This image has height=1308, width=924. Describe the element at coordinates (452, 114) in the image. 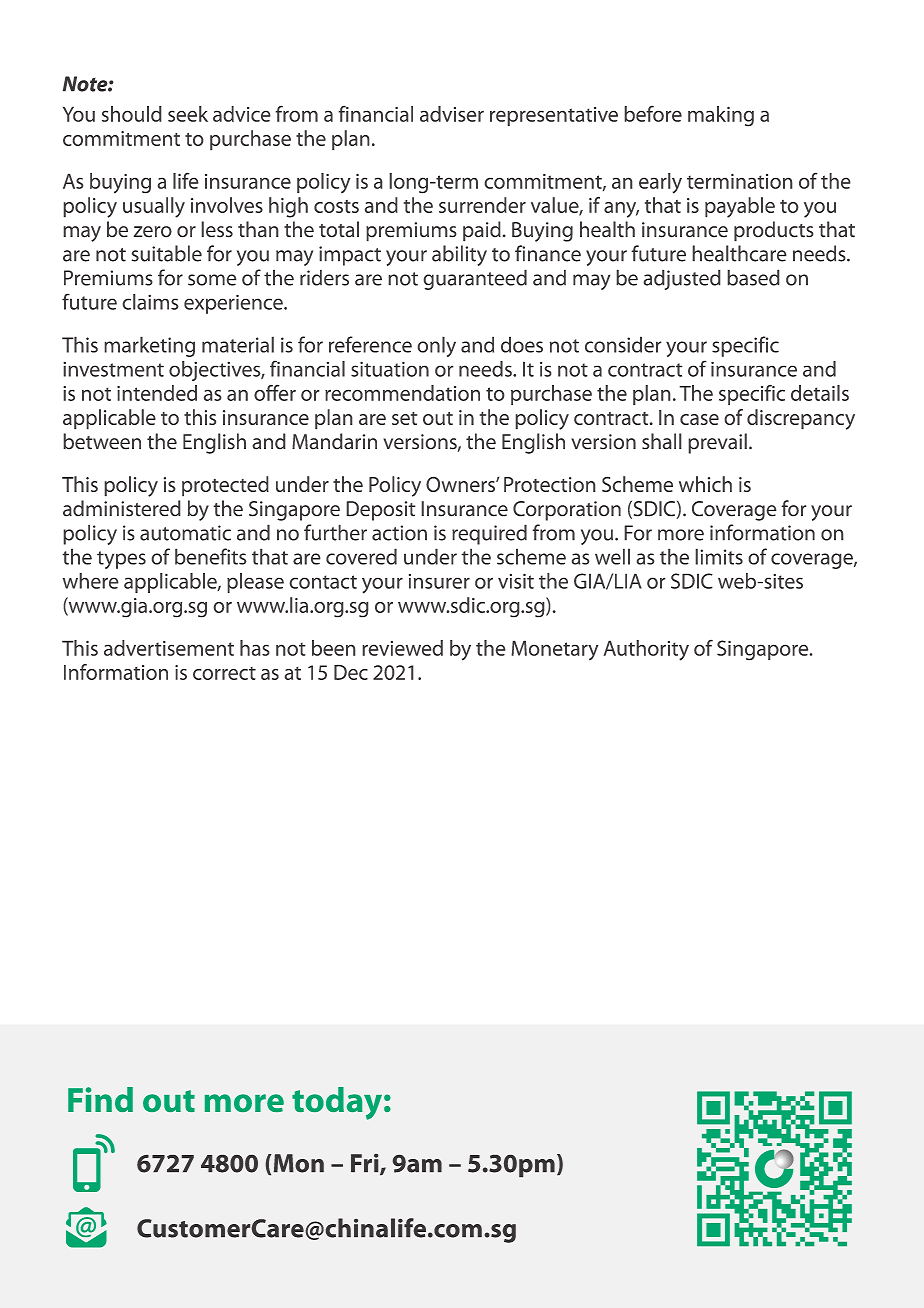

I see `adviser` at that location.
